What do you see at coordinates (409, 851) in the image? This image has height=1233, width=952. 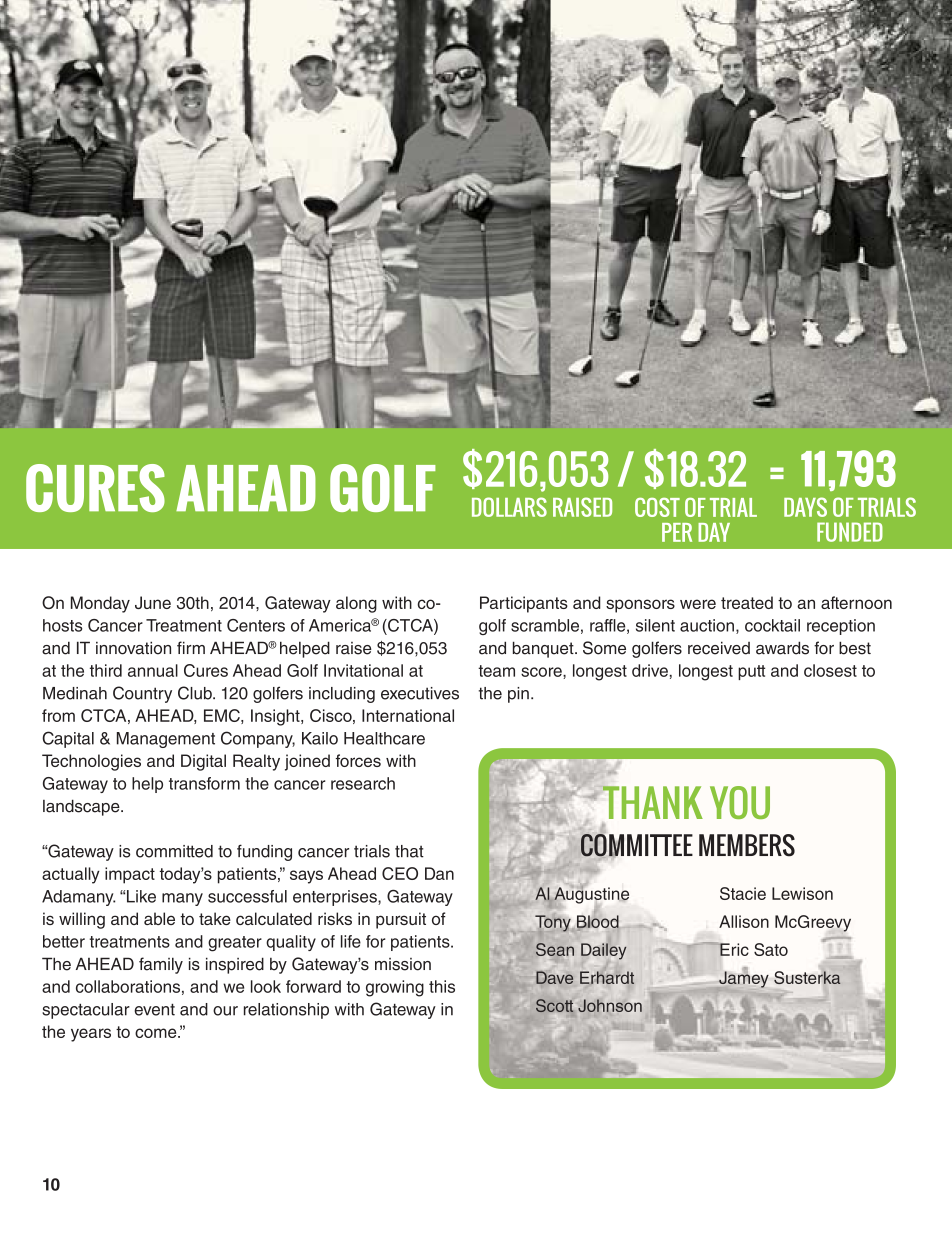 I see `that` at bounding box center [409, 851].
